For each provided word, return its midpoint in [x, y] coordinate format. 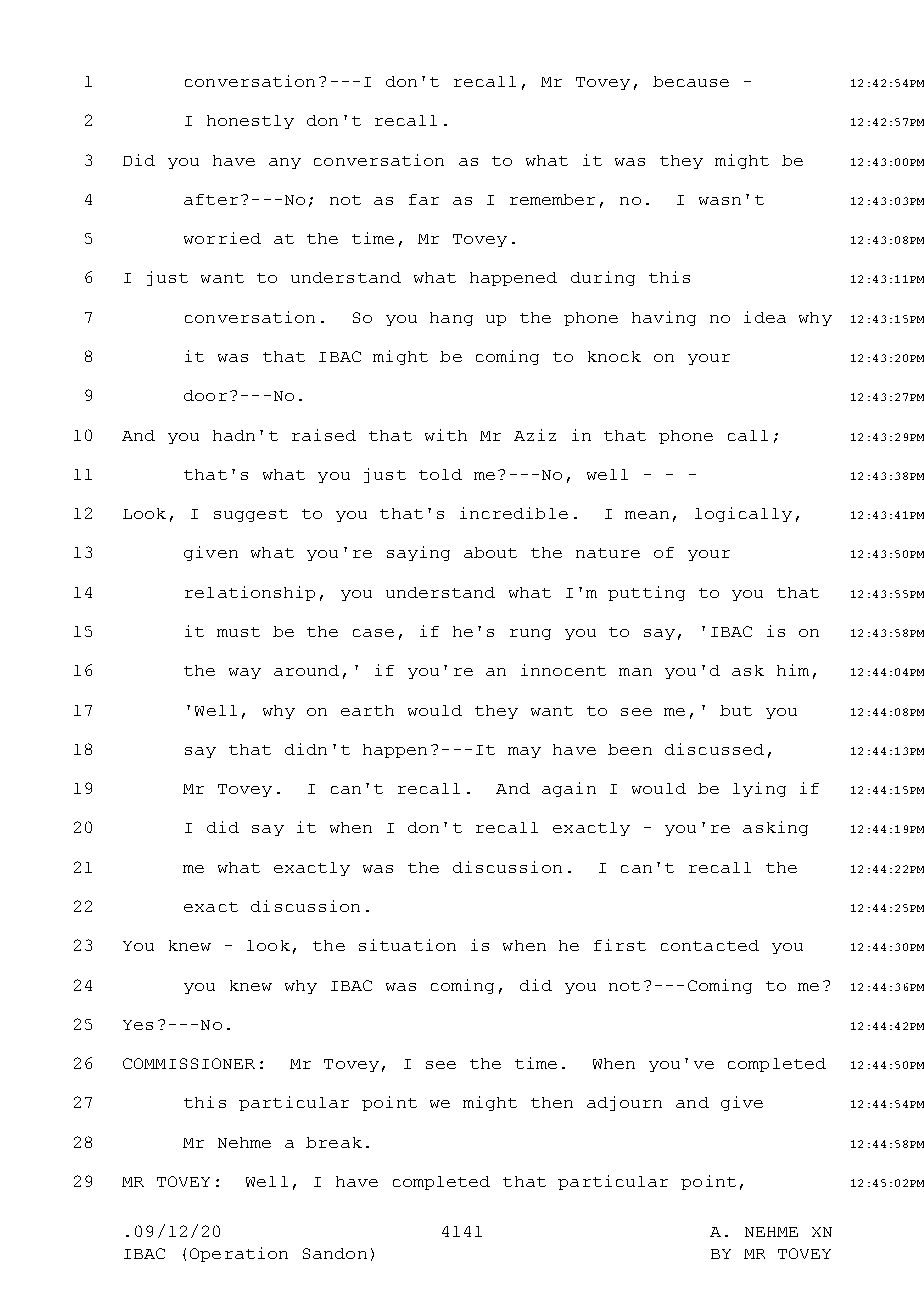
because [691, 81]
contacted [710, 945]
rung [530, 634]
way [245, 673]
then [552, 1102]
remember [552, 199]
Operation [239, 1254]
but [736, 710]
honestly [250, 122]
